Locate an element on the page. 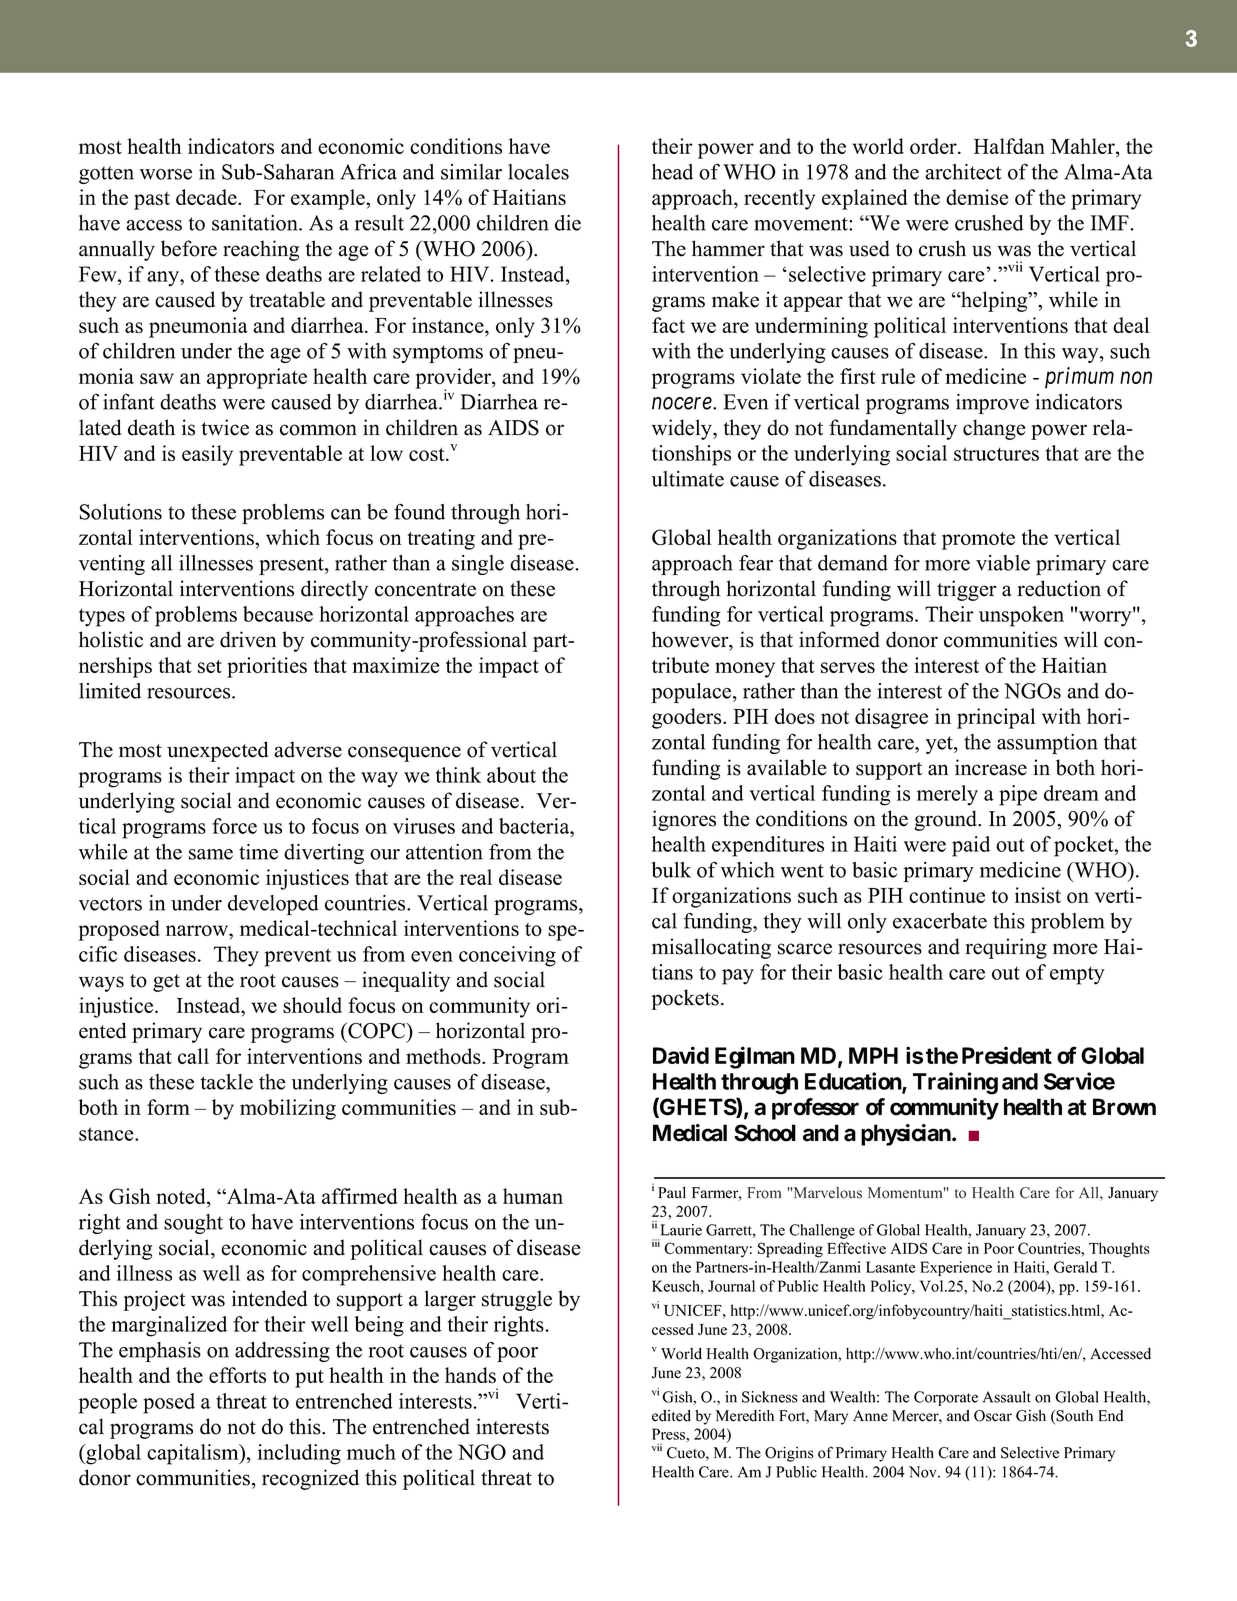 This document has width=1237, height=1601. Oscar is located at coordinates (993, 1416).
